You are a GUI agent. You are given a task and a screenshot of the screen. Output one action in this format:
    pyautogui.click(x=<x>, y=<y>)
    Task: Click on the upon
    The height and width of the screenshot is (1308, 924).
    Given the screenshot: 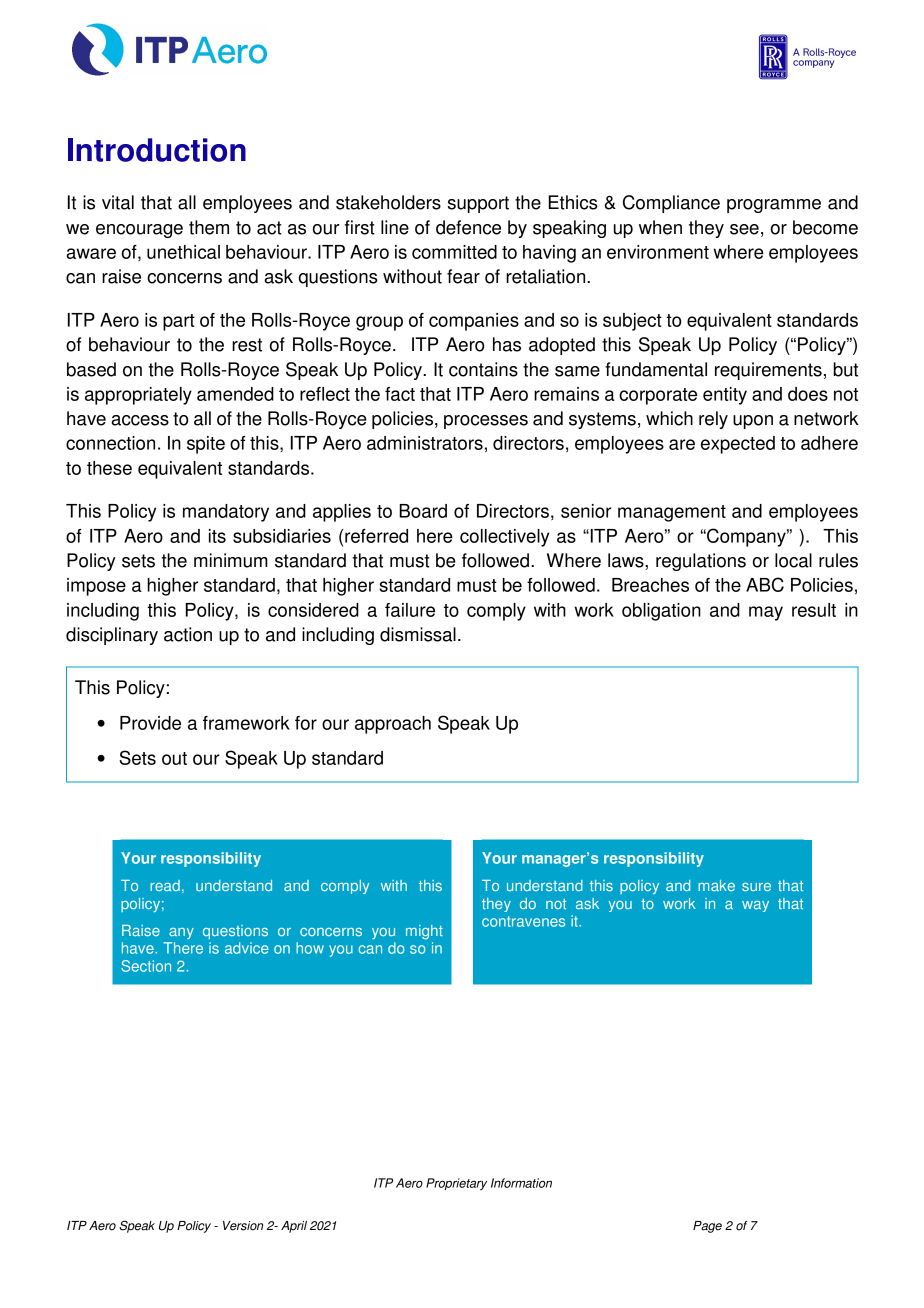 What is the action you would take?
    pyautogui.click(x=753, y=422)
